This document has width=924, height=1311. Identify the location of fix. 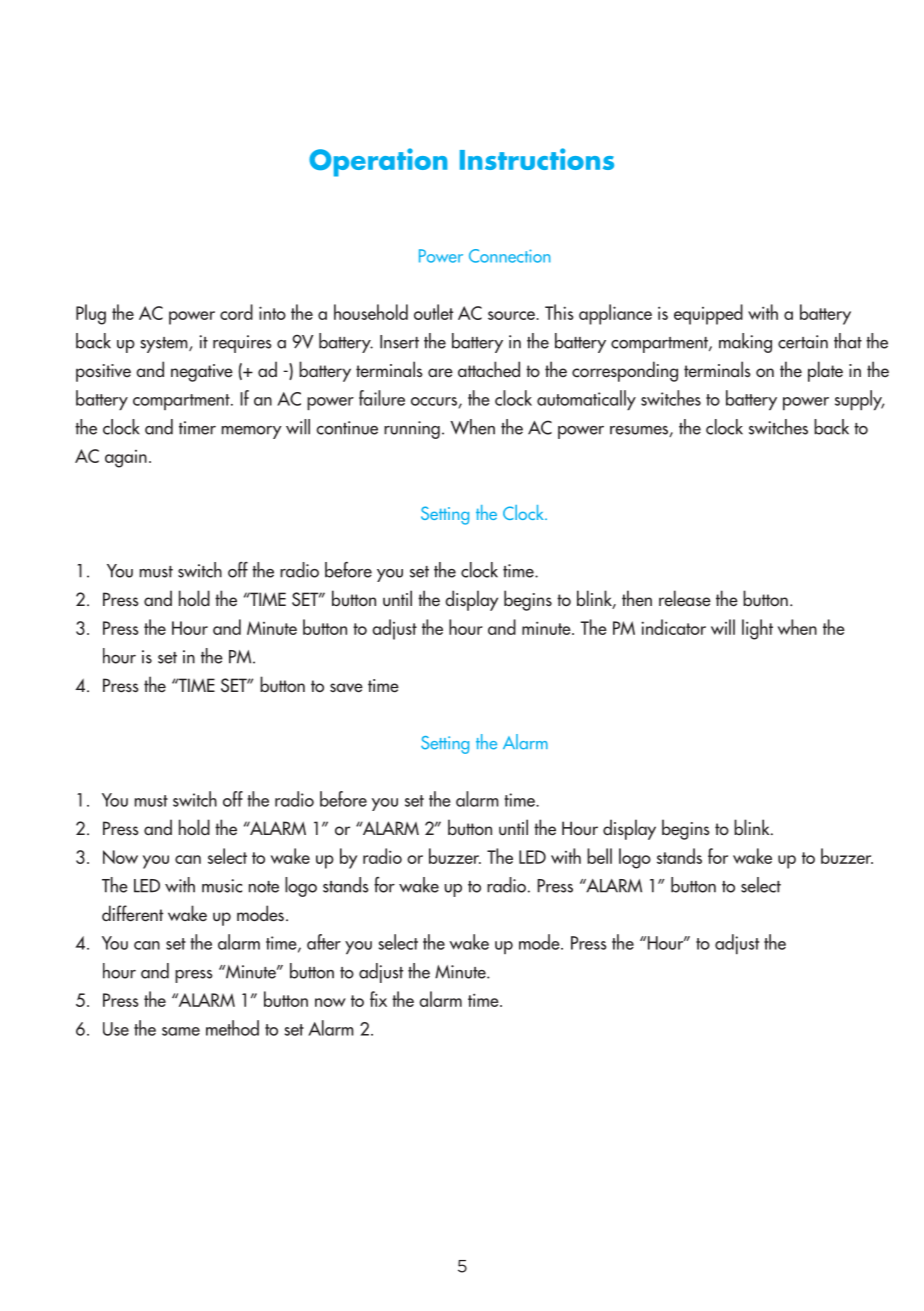
(378, 999).
